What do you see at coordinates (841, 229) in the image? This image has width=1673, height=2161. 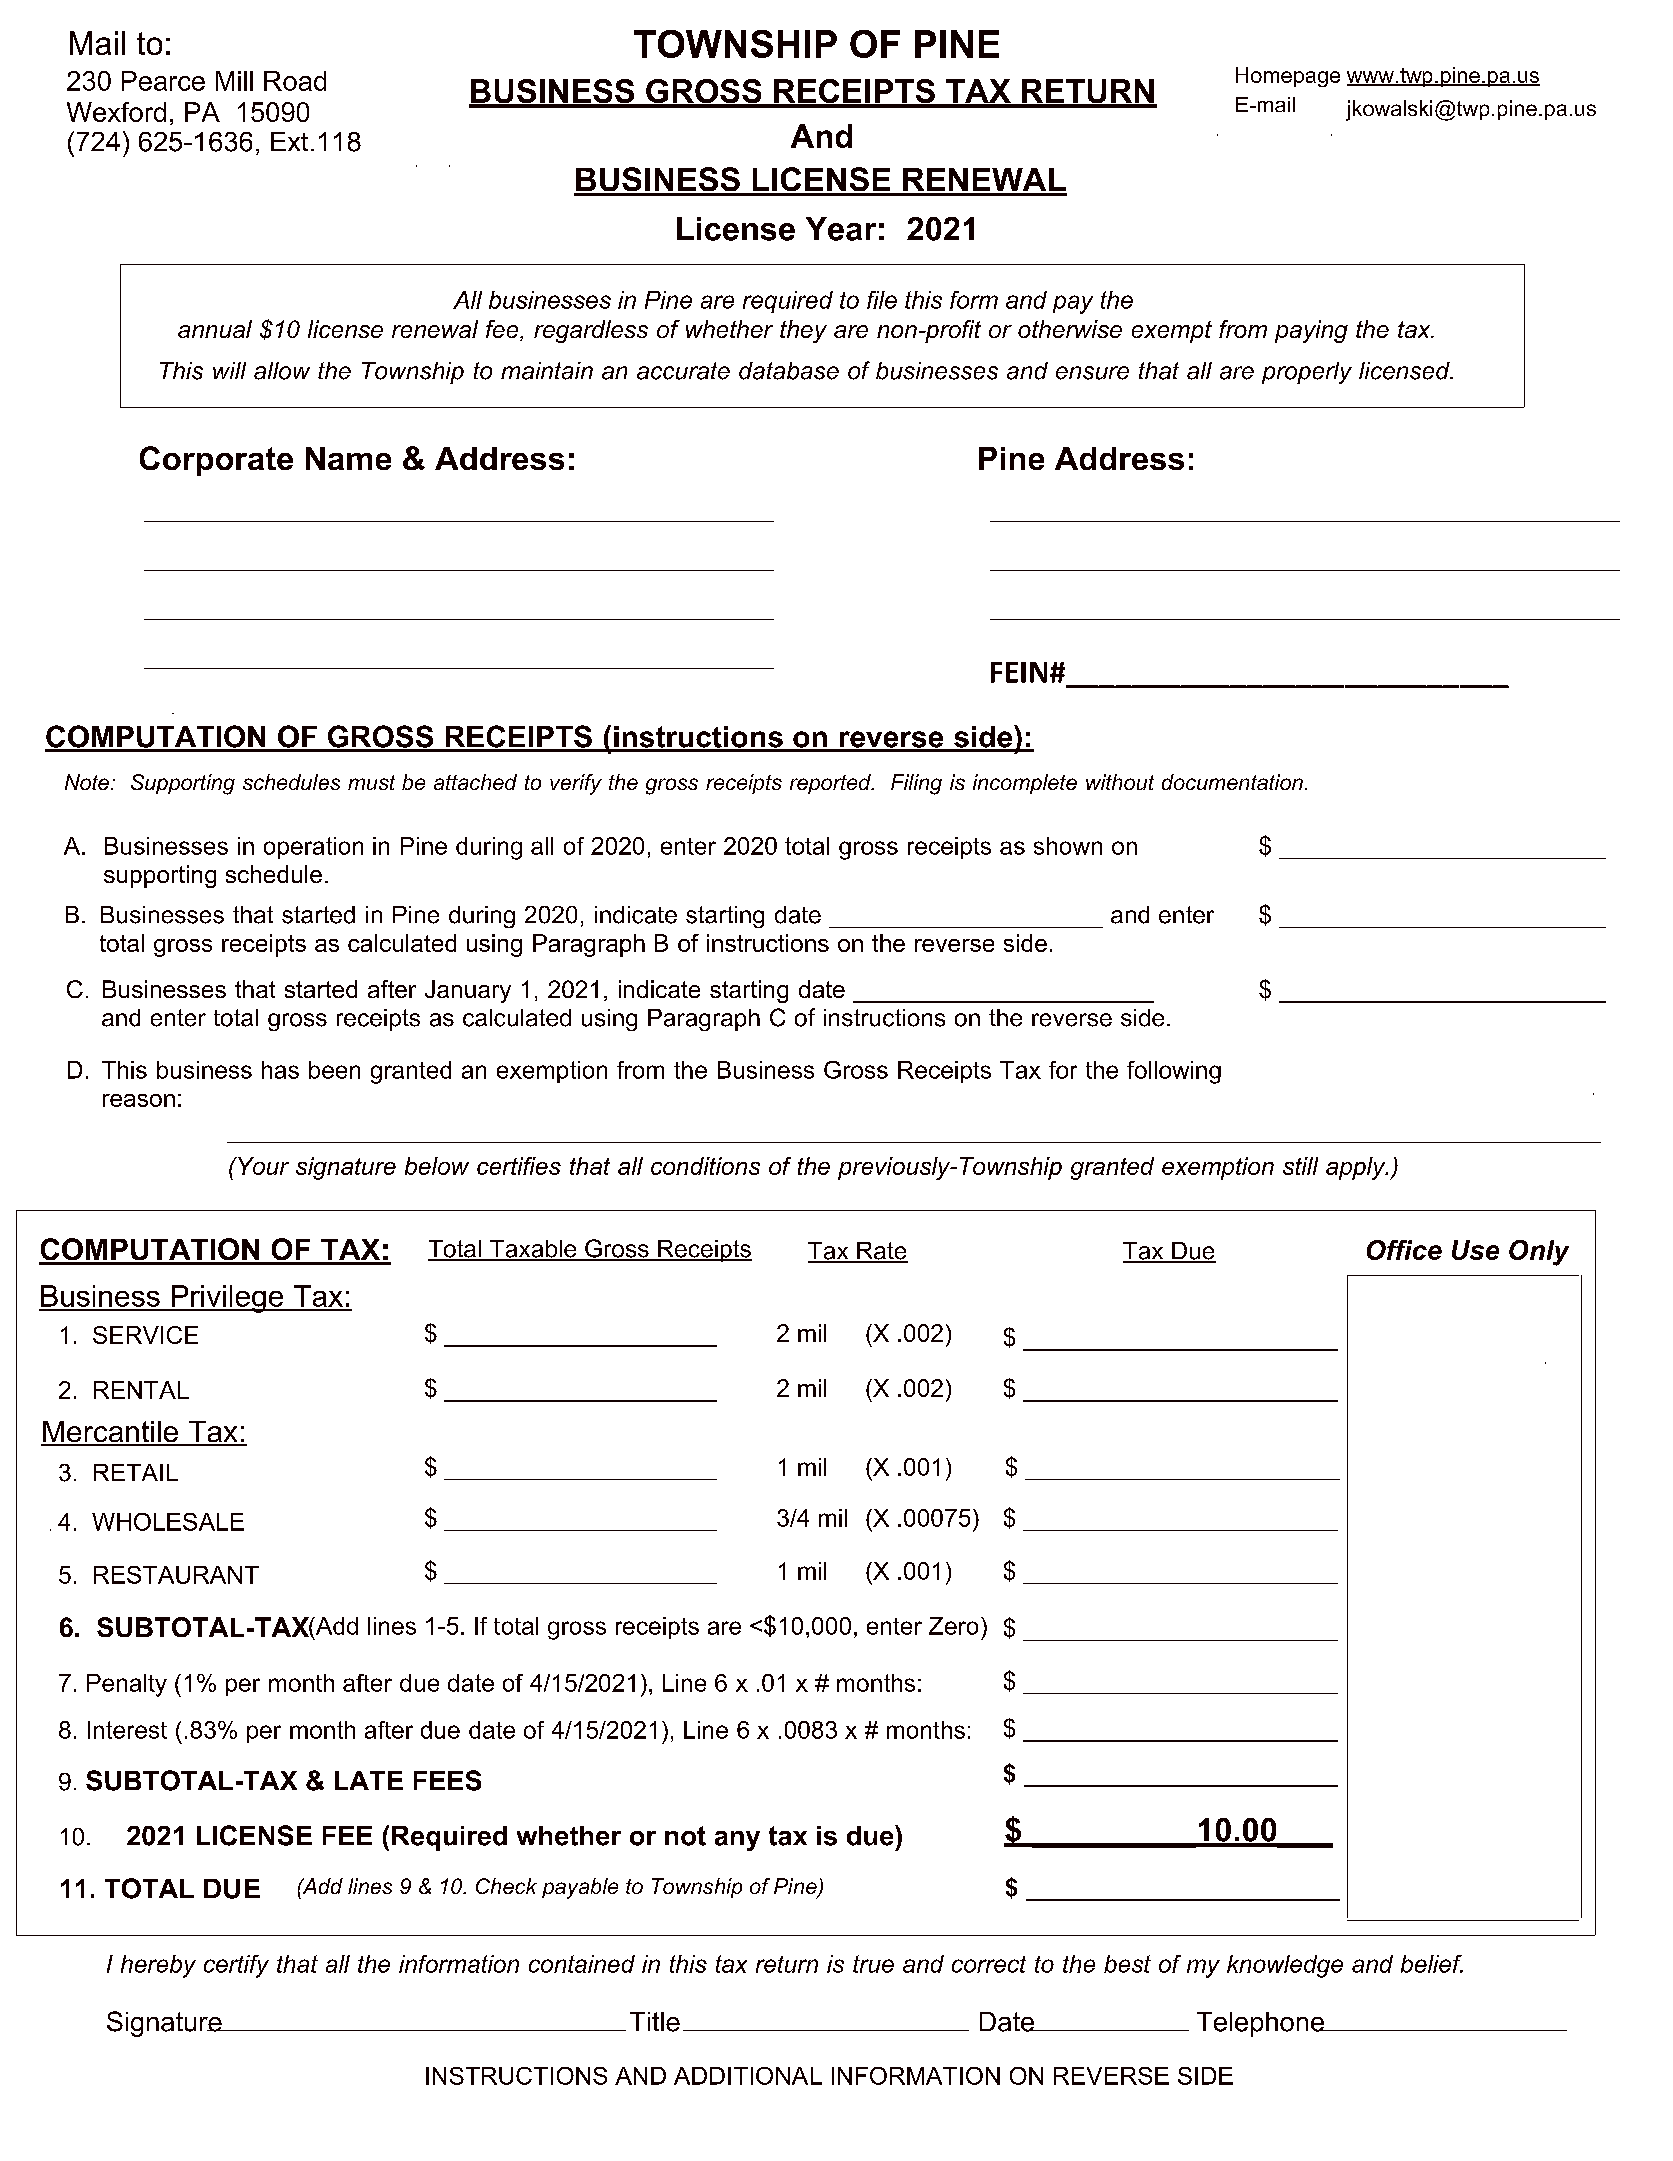 I see `Year` at bounding box center [841, 229].
